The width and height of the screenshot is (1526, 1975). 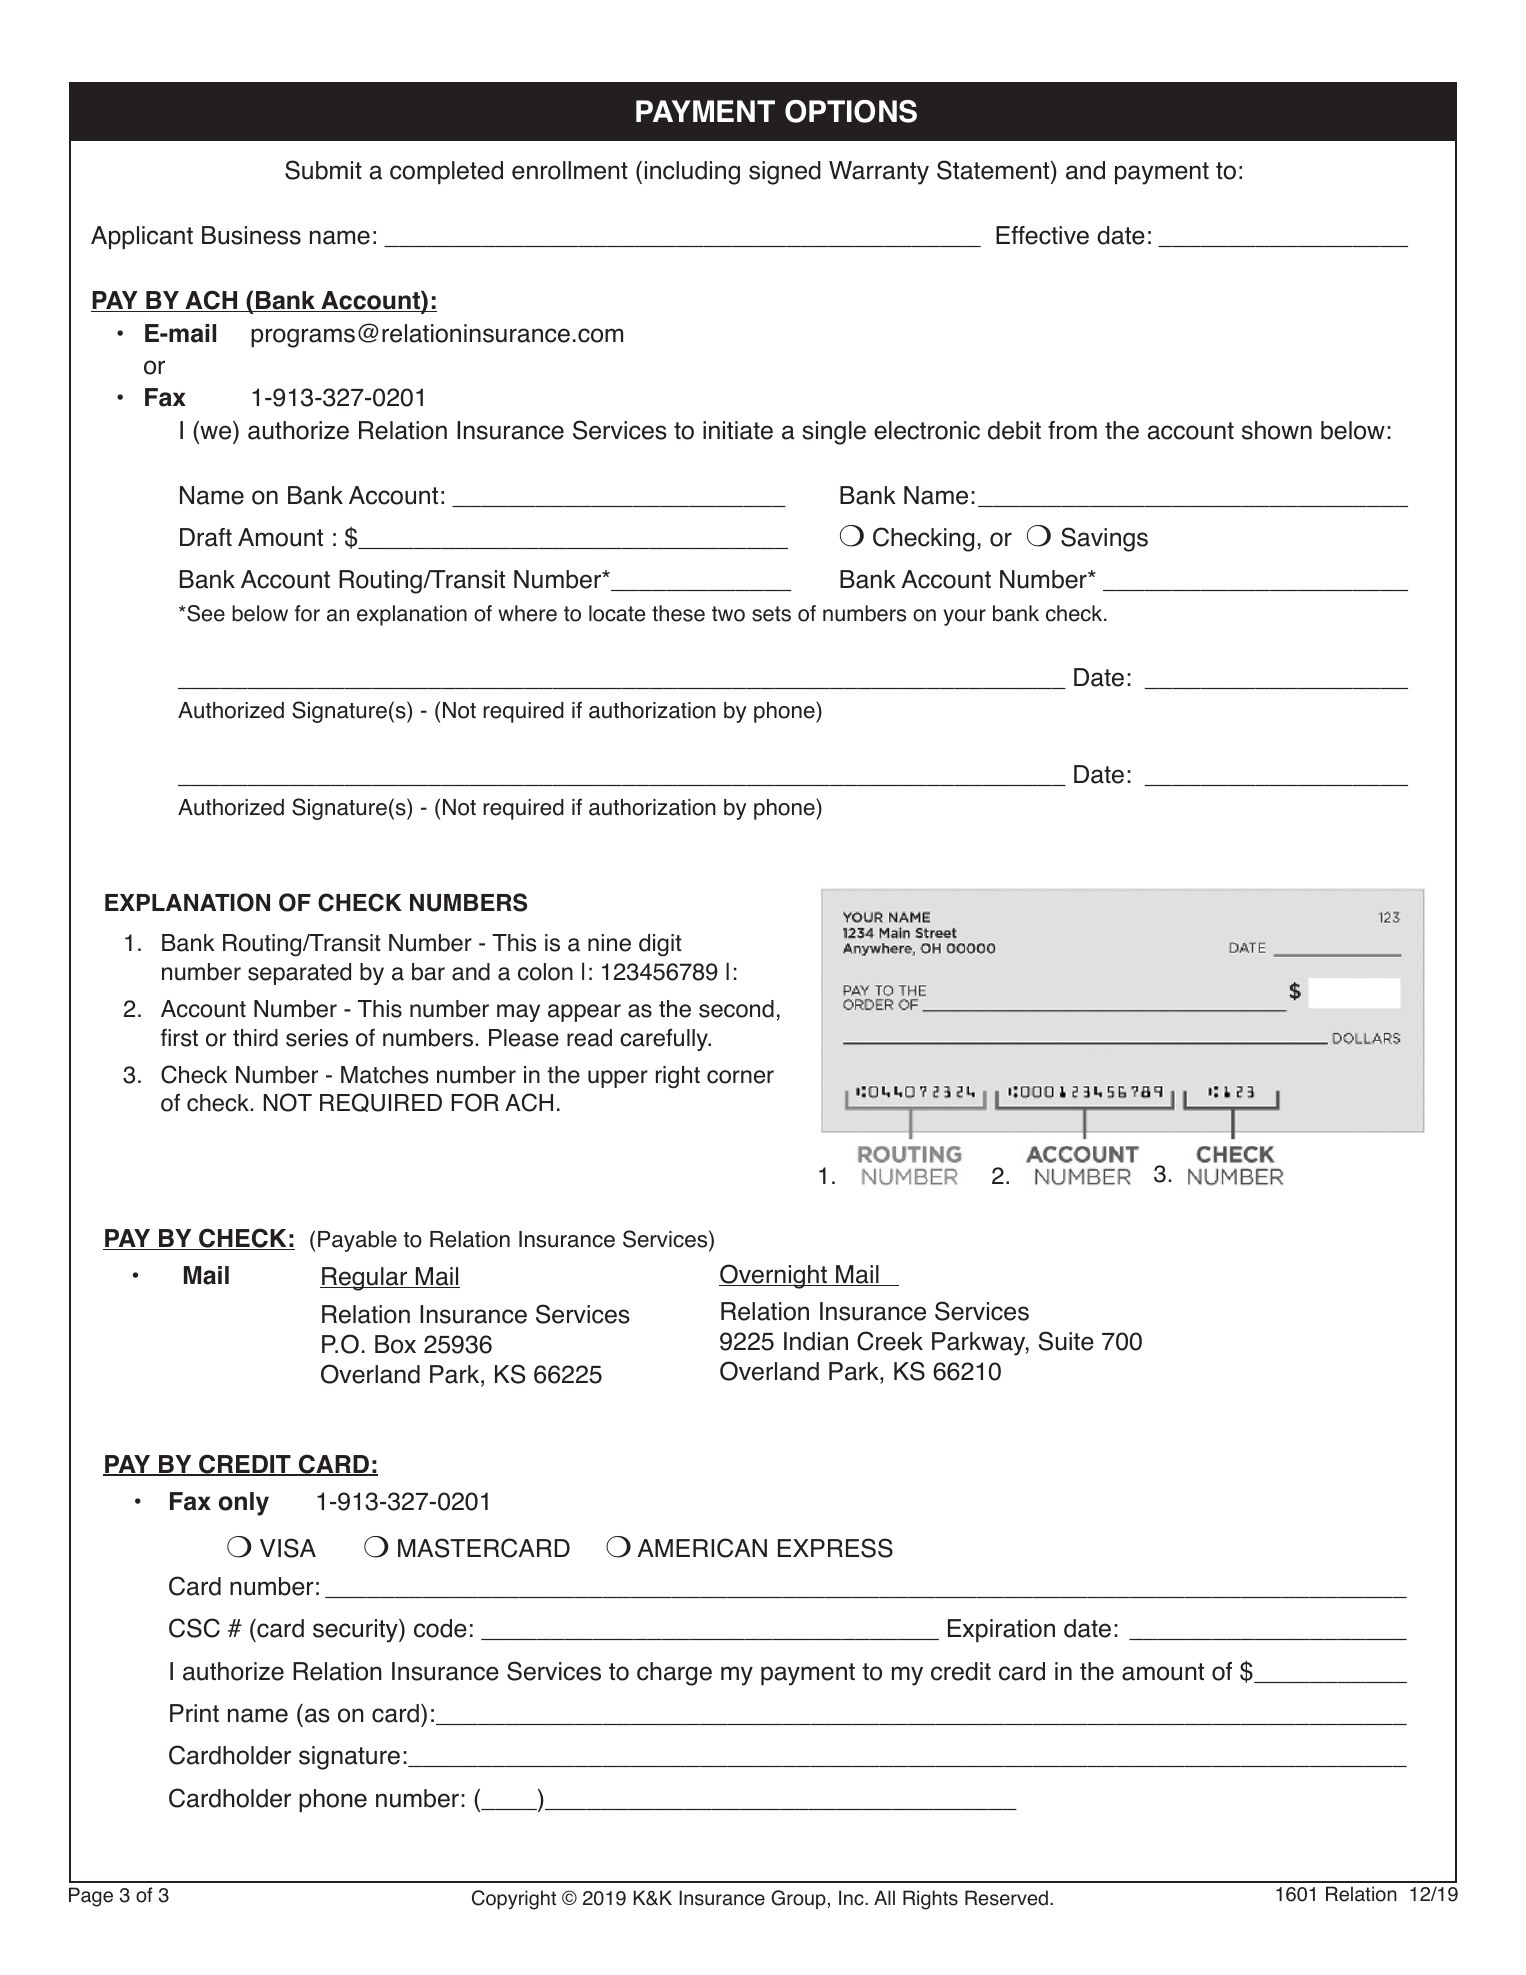 What do you see at coordinates (1006, 1898) in the screenshot?
I see `Reserved` at bounding box center [1006, 1898].
